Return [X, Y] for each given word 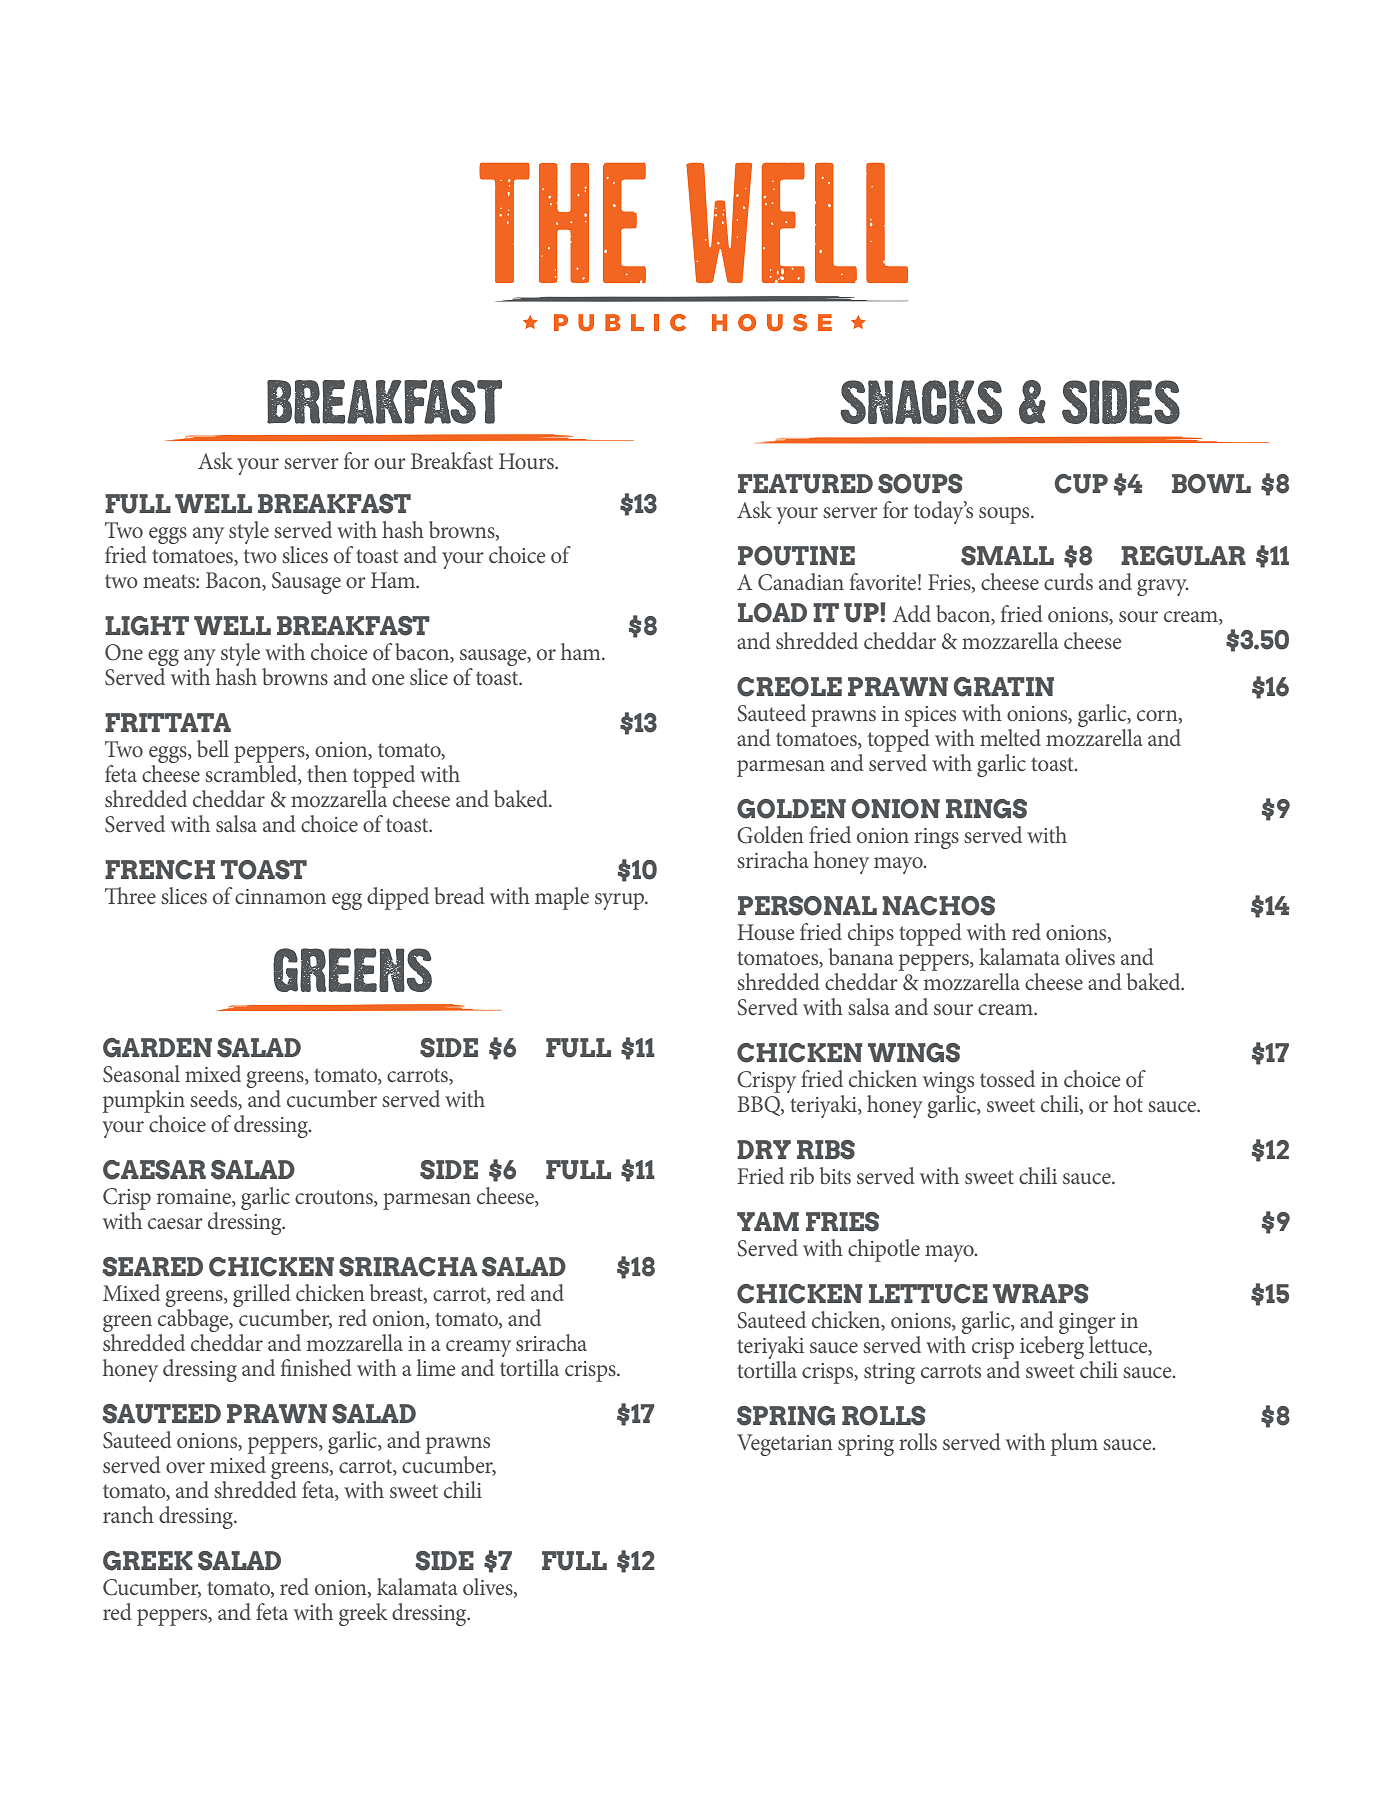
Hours [527, 461]
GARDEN [157, 1048]
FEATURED [805, 484]
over [185, 1467]
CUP [1081, 484]
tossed [1007, 1078]
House [766, 932]
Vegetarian [785, 1445]
